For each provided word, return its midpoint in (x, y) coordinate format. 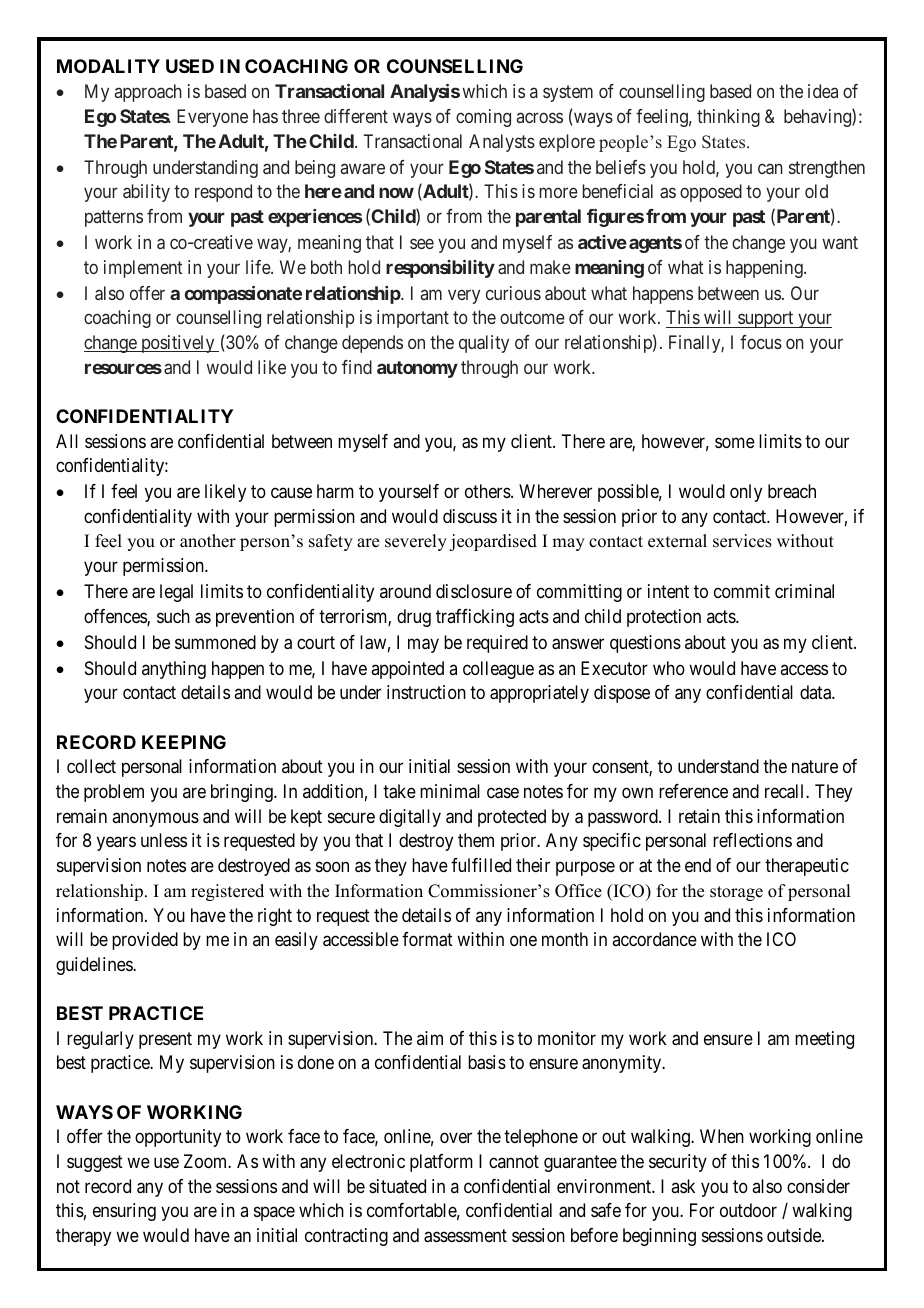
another (208, 541)
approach (148, 93)
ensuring (124, 1212)
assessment (465, 1236)
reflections (752, 840)
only (746, 493)
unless (164, 840)
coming (483, 118)
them (476, 840)
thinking (728, 118)
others (488, 491)
